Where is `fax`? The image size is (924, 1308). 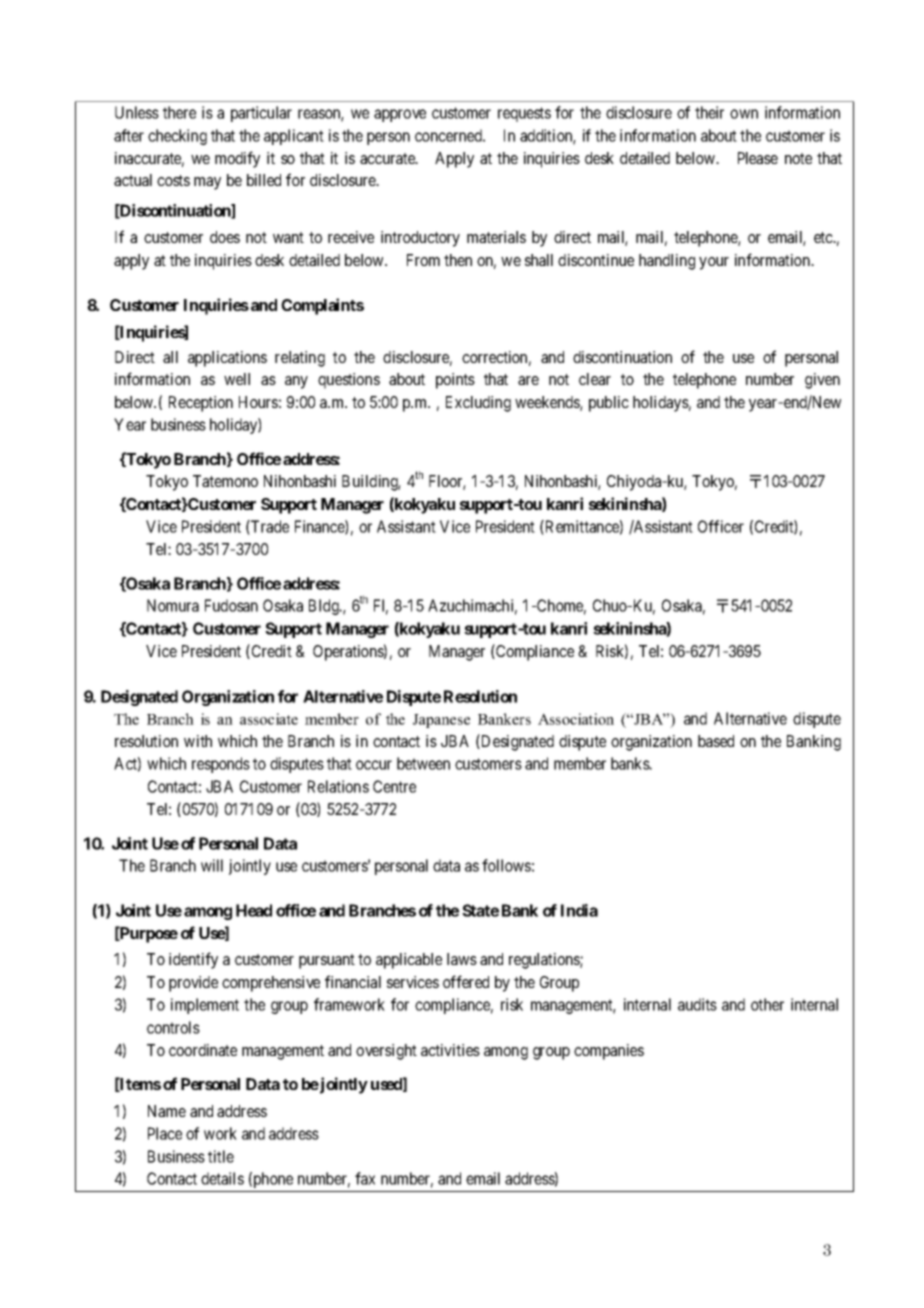
fax is located at coordinates (365, 1178).
